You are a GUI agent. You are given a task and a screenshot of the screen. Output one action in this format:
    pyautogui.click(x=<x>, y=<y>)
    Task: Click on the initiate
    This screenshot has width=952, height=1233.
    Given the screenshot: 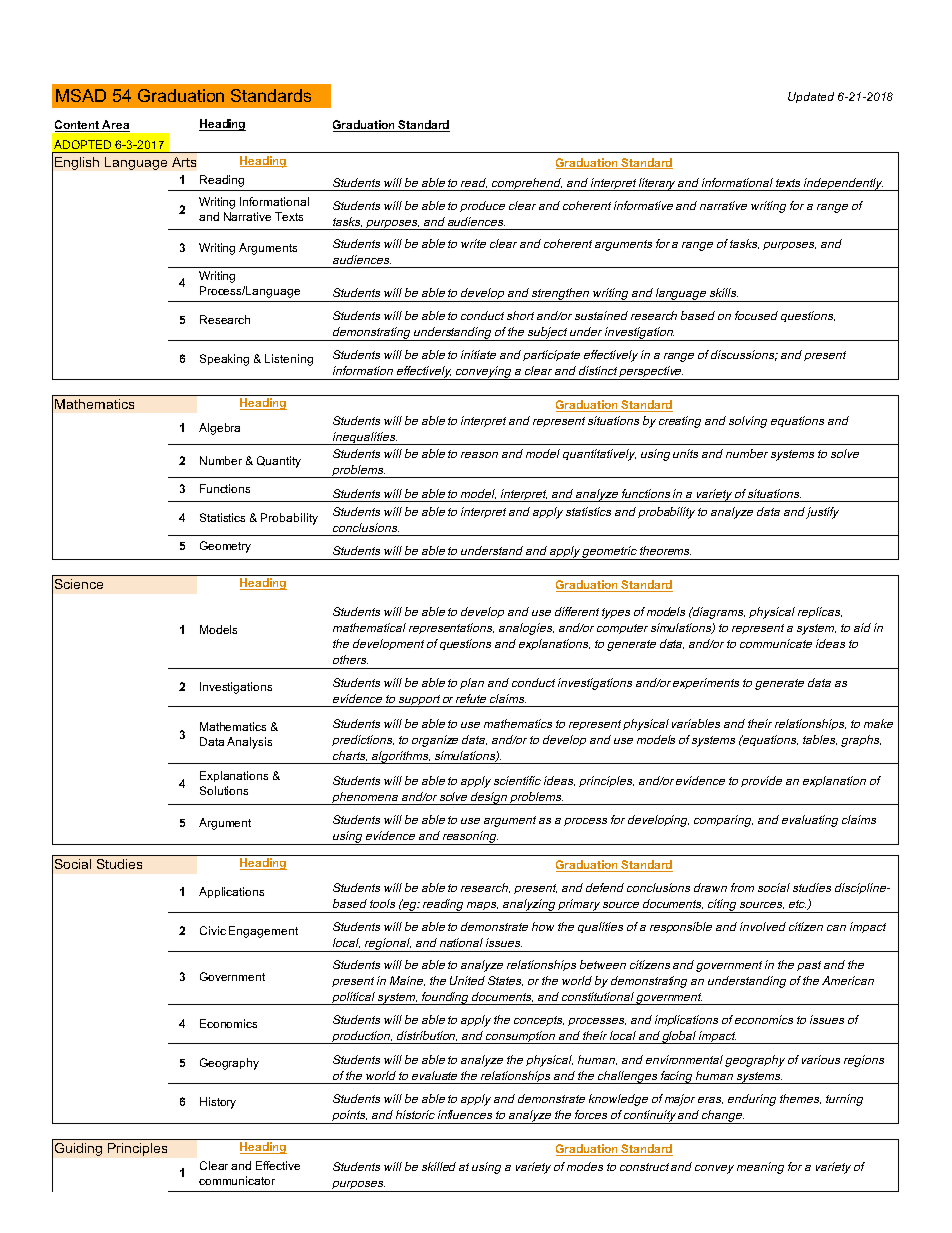 What is the action you would take?
    pyautogui.click(x=478, y=354)
